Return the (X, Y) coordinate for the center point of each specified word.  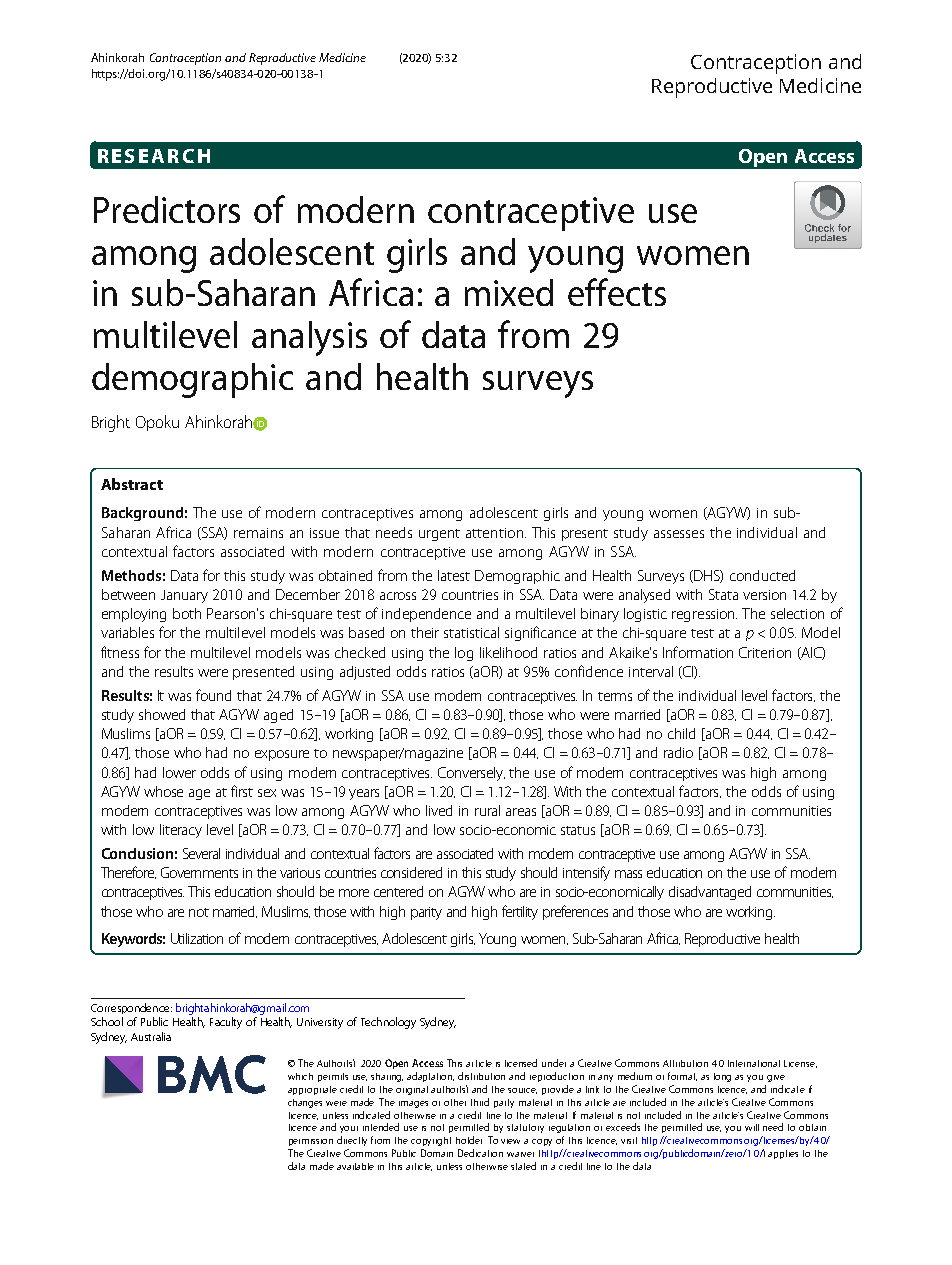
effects (617, 292)
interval (651, 671)
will (752, 1127)
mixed (509, 292)
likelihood (508, 652)
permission (311, 1142)
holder (469, 1140)
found (213, 695)
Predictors (167, 209)
